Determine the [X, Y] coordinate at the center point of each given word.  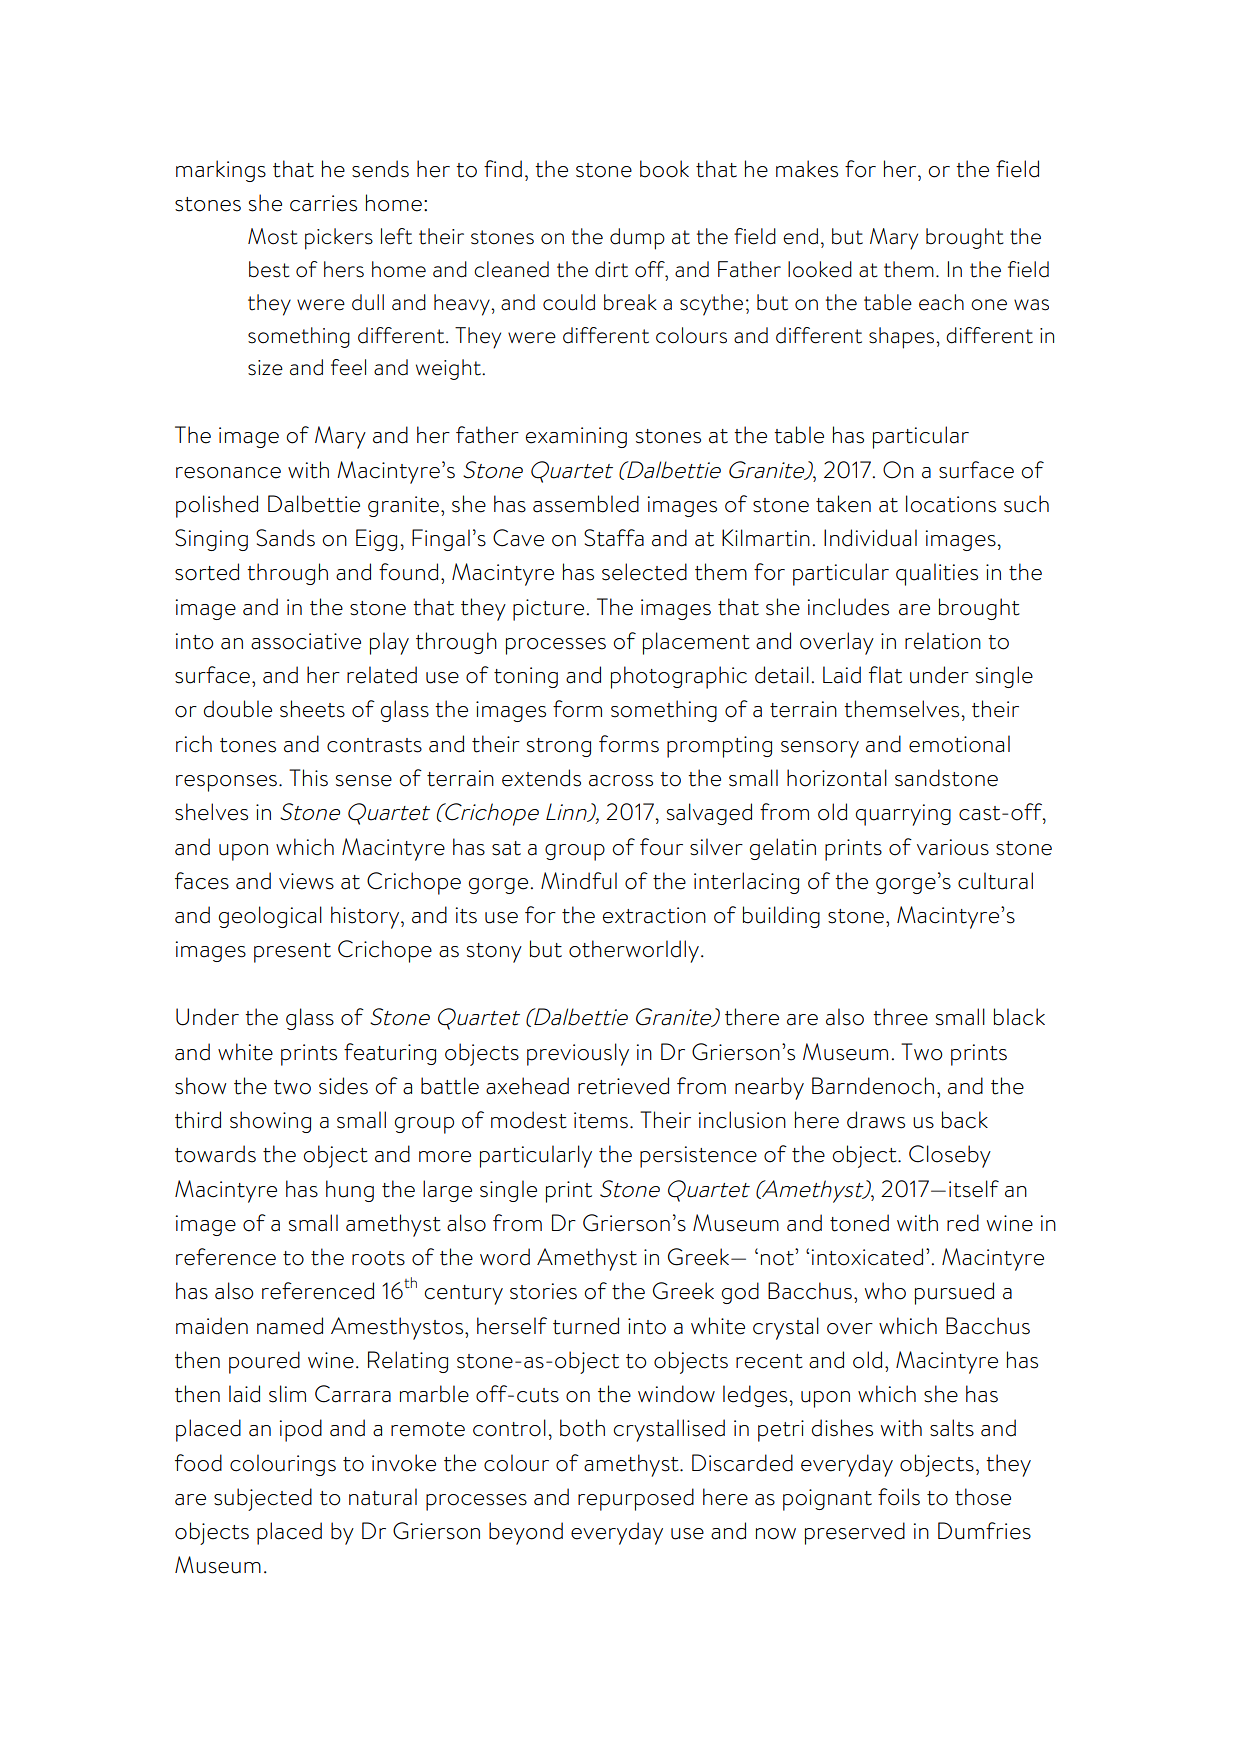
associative [306, 641]
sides [343, 1086]
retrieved [623, 1086]
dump [637, 239]
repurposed [636, 1499]
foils [899, 1497]
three [900, 1017]
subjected [263, 1499]
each [941, 302]
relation [943, 641]
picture [548, 610]
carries [323, 203]
